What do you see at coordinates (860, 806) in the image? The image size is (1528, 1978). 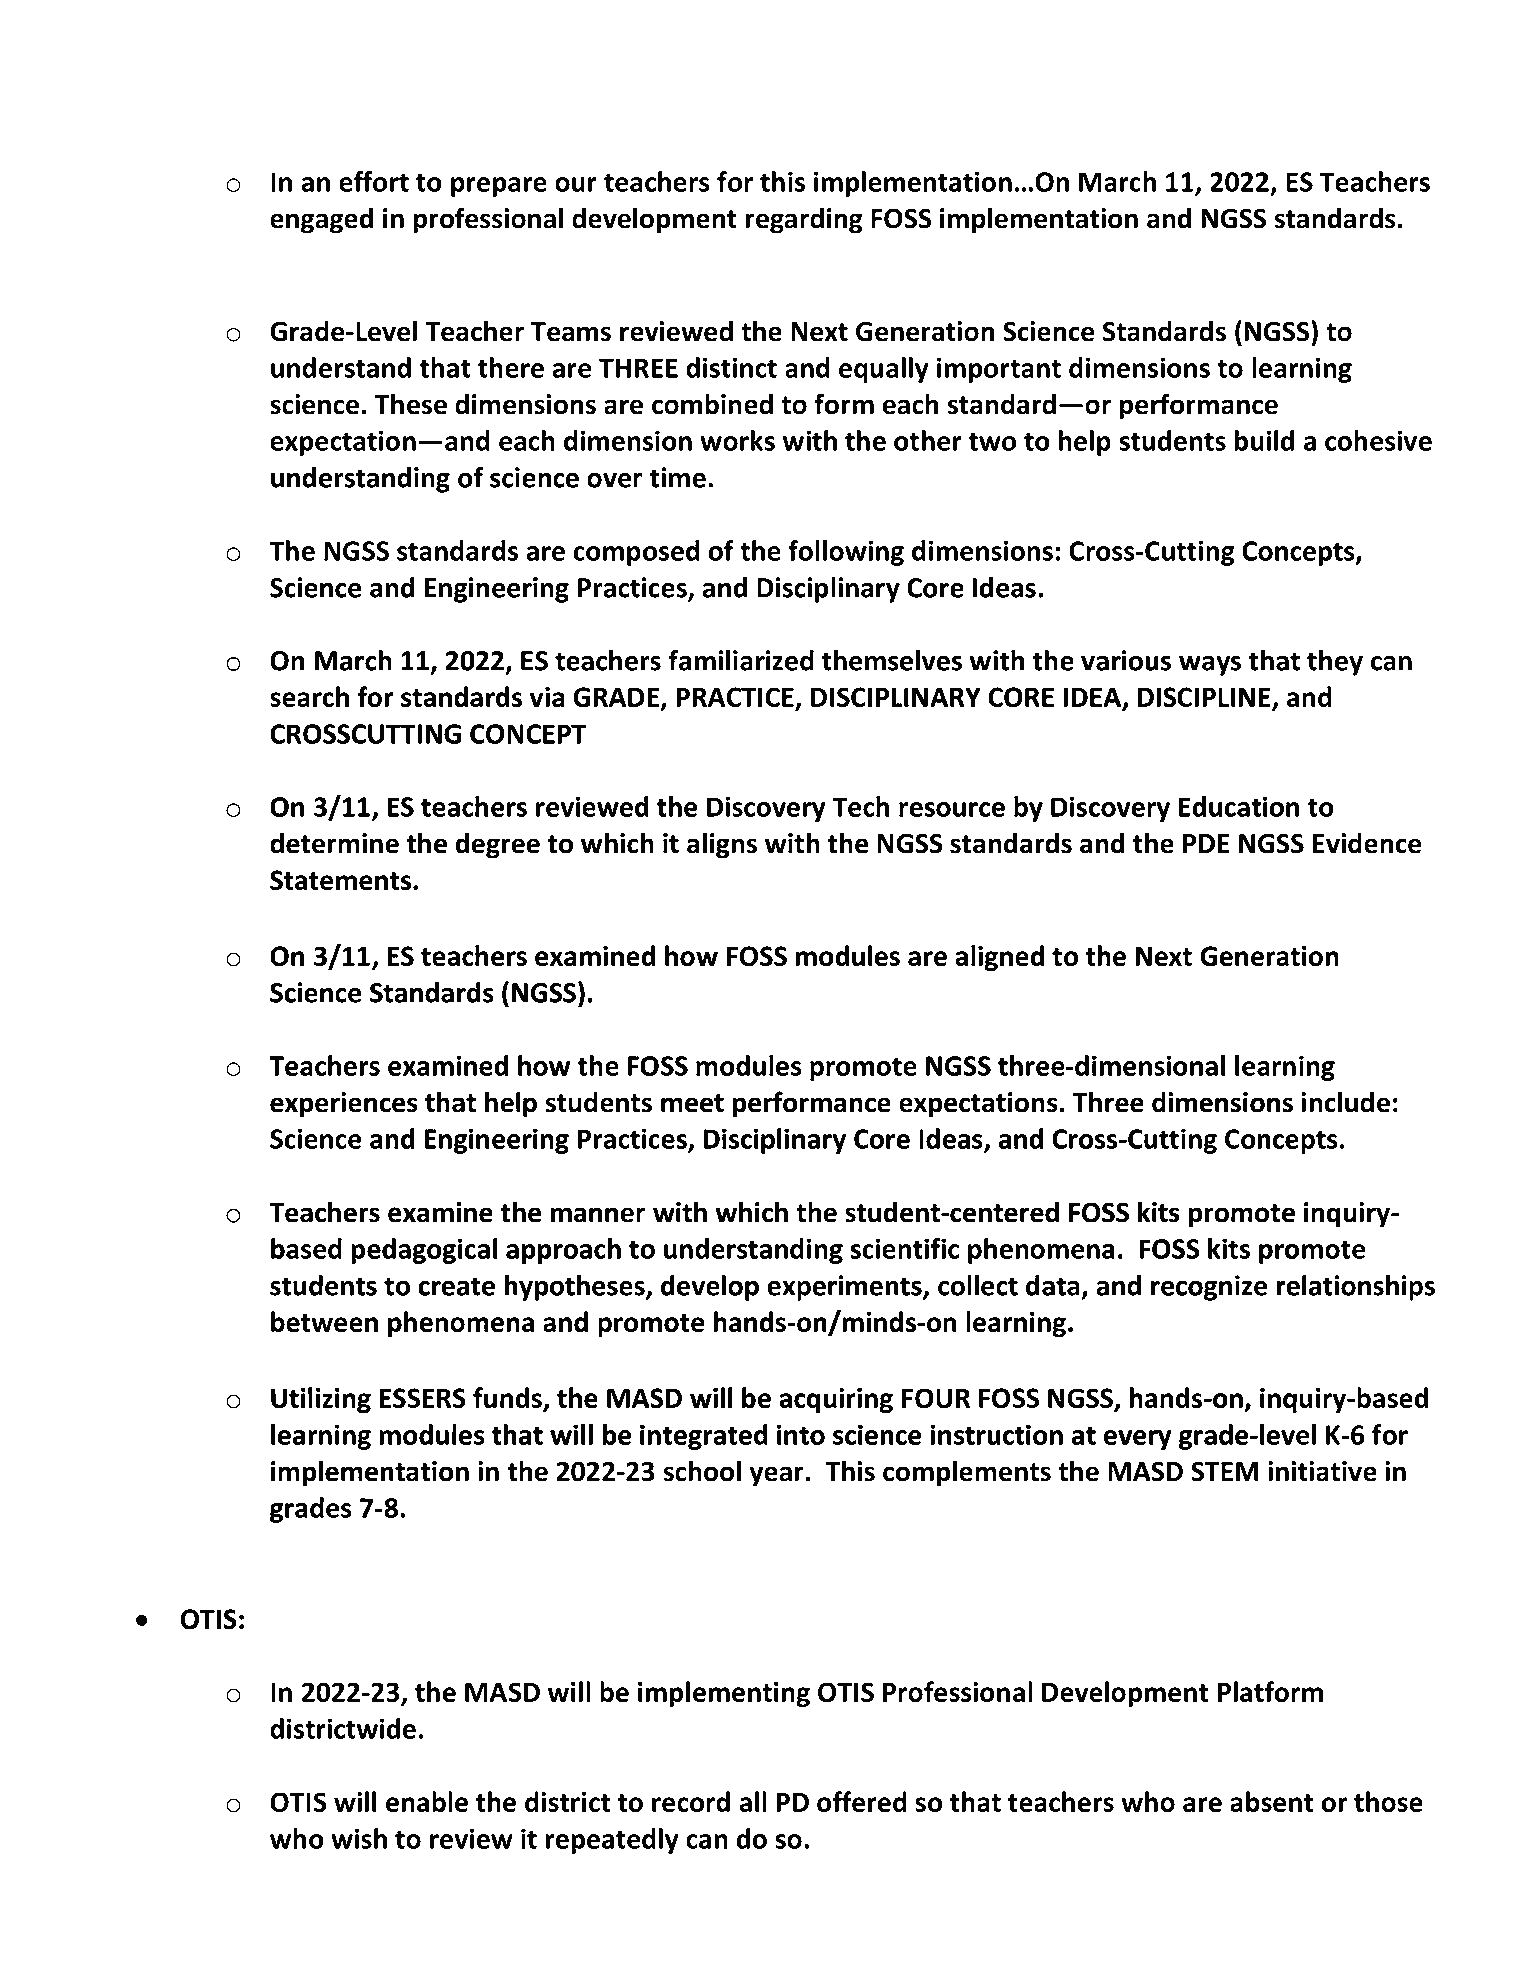 I see `Tech` at bounding box center [860, 806].
